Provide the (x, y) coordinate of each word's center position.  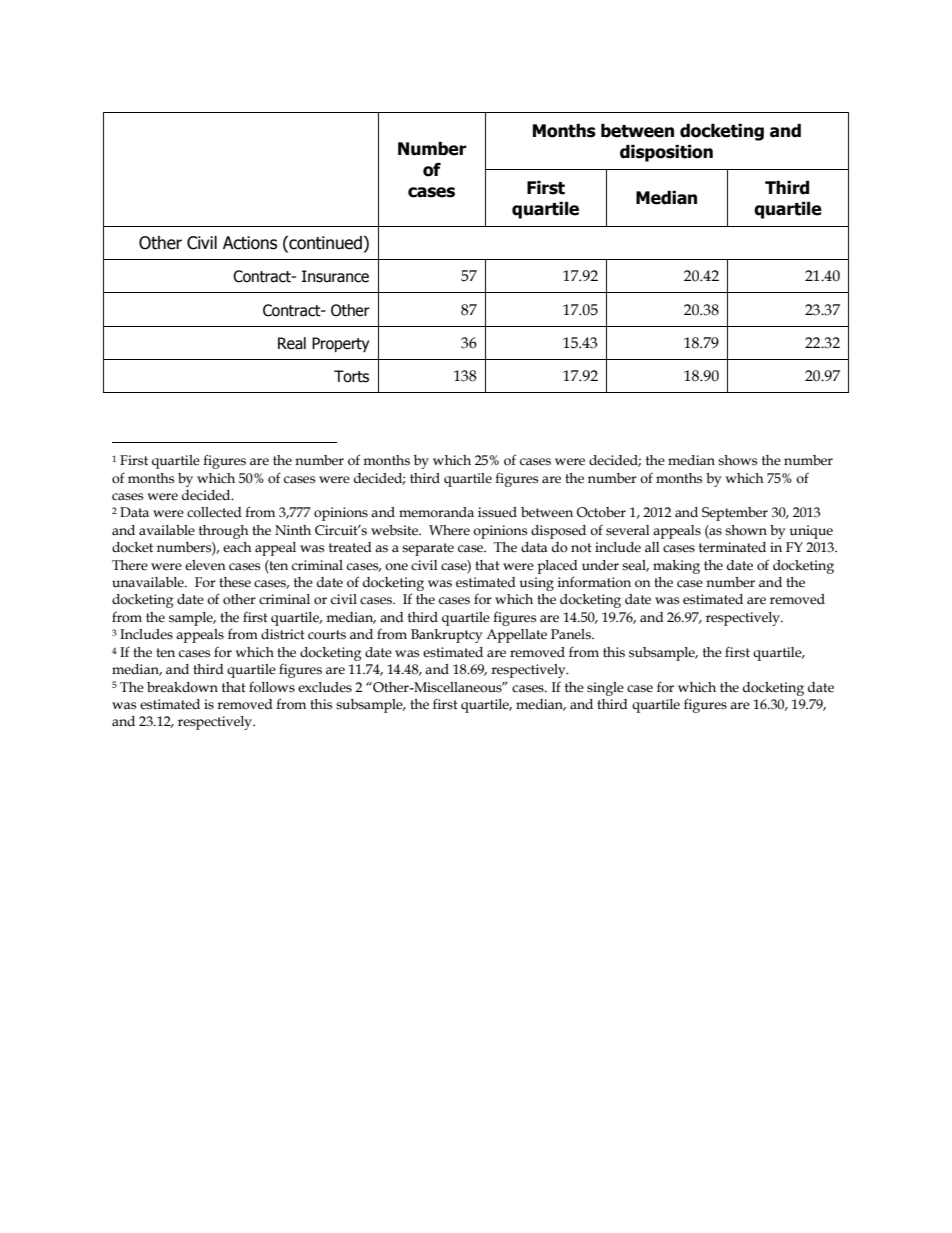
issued (497, 512)
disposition (666, 153)
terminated (732, 547)
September (735, 514)
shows (737, 460)
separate (428, 549)
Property (340, 344)
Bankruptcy (447, 636)
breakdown (182, 687)
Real (292, 343)
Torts (351, 376)
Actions (250, 243)
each (237, 547)
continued (324, 244)
